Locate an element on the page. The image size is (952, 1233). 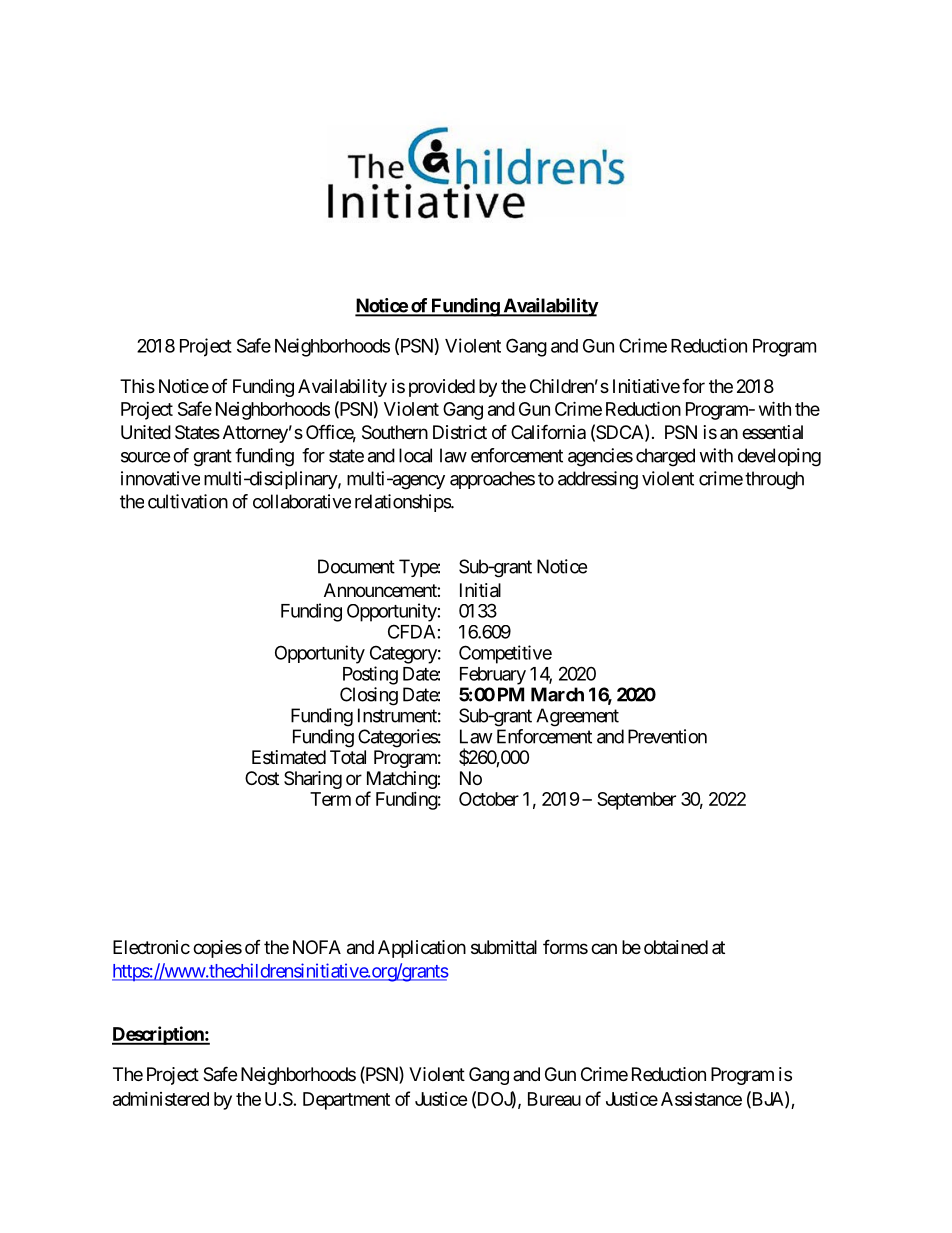
Posting is located at coordinates (370, 675).
